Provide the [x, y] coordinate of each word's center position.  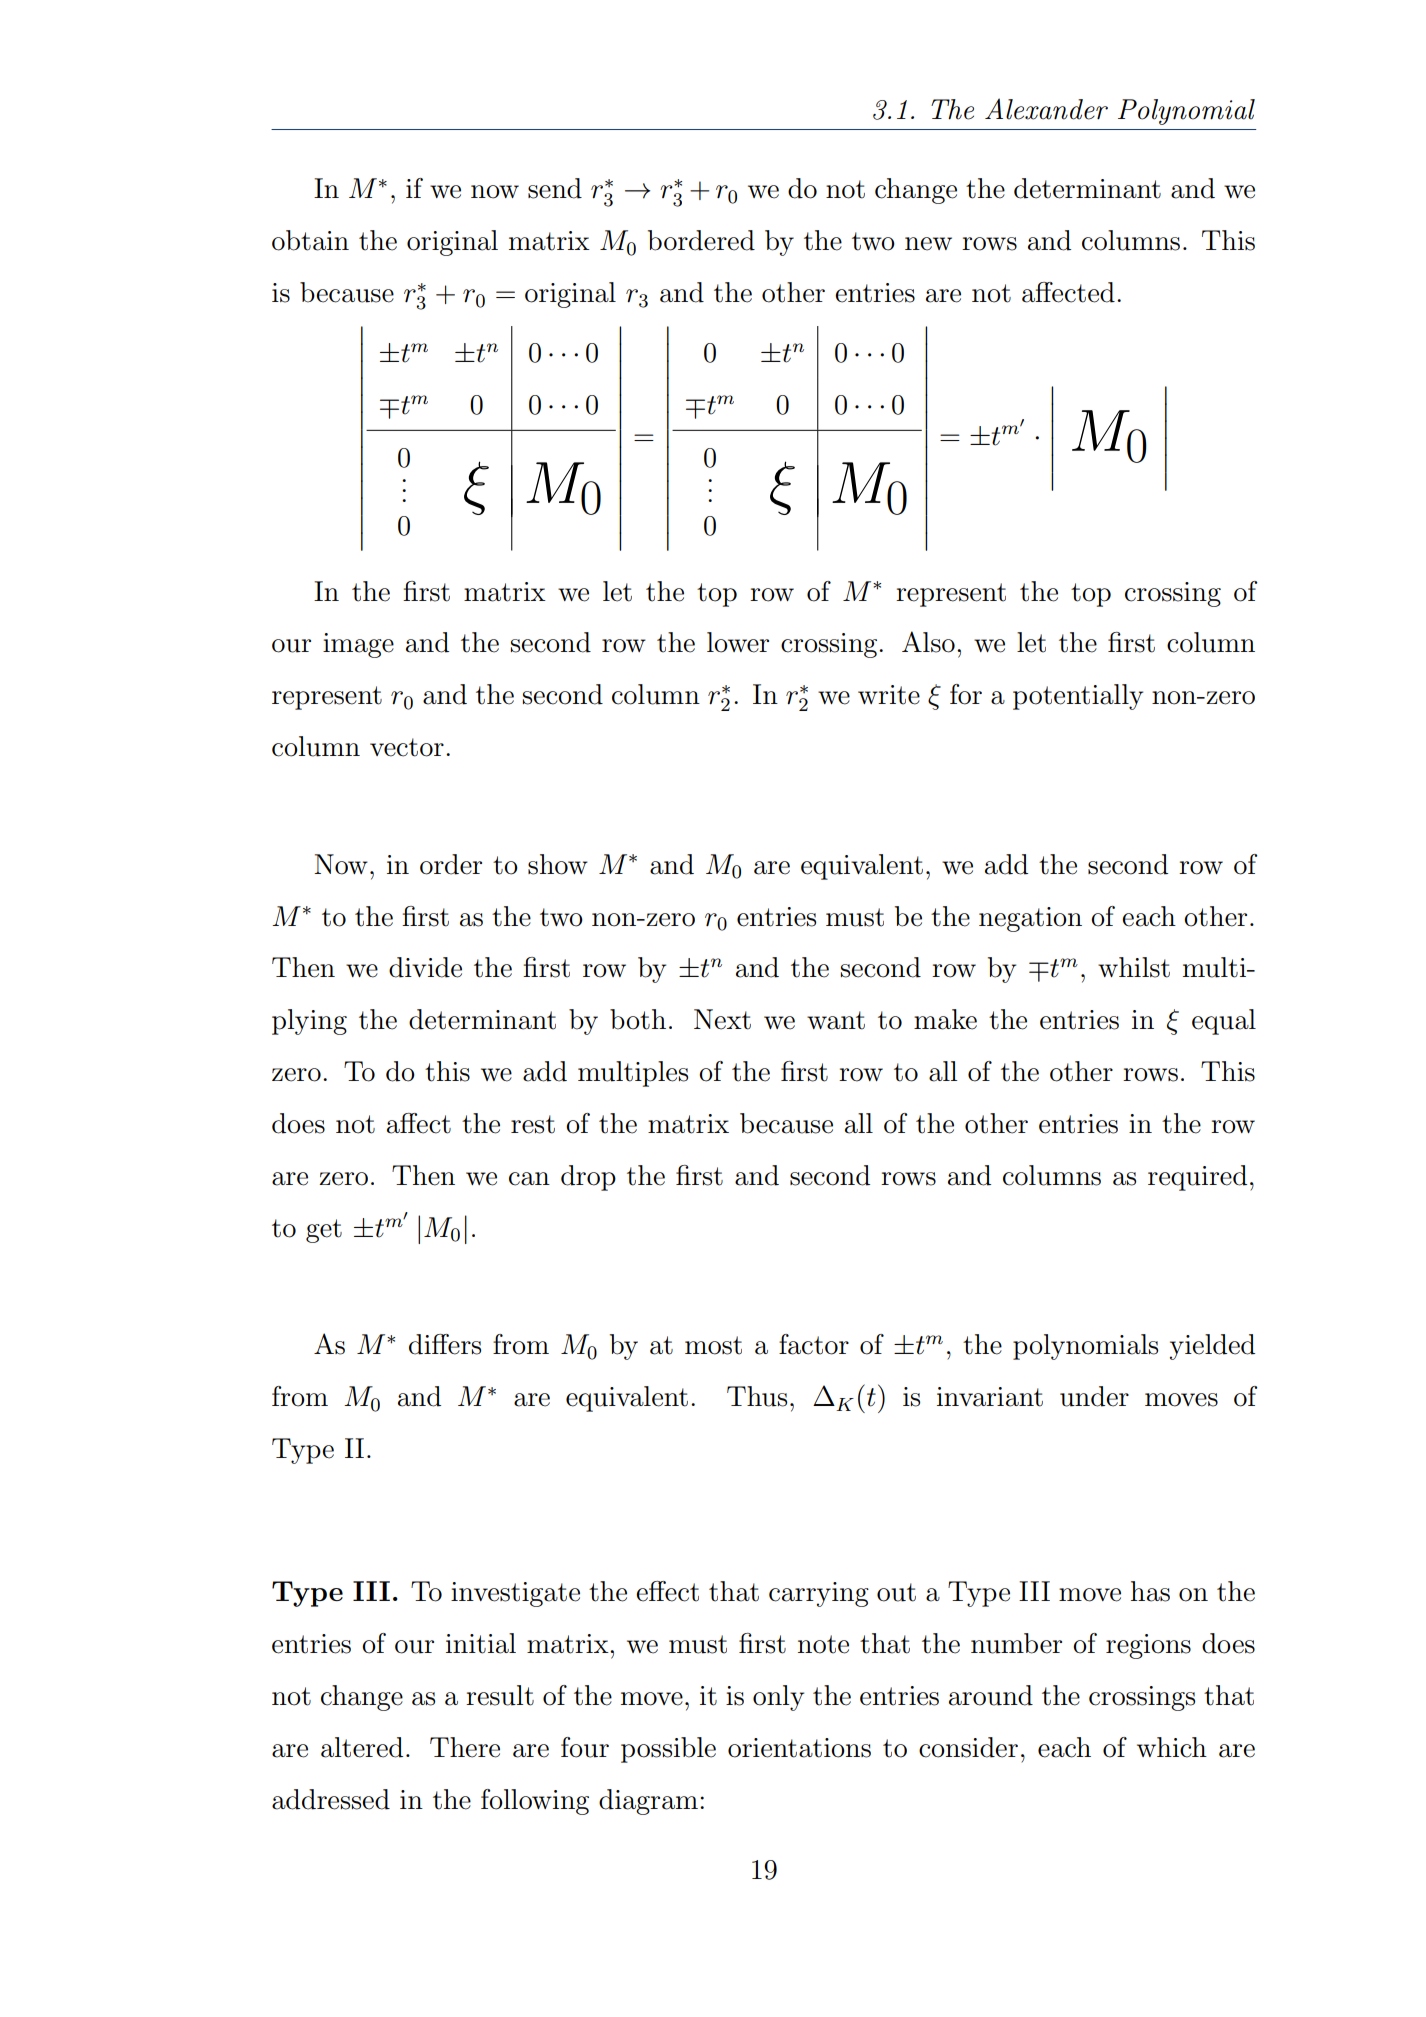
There [465, 1747]
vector [407, 747]
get [324, 1231]
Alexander [1046, 109]
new [928, 244]
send [555, 188]
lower [738, 642]
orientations [799, 1748]
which [1172, 1747]
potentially [1078, 697]
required [1197, 1178]
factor [814, 1344]
